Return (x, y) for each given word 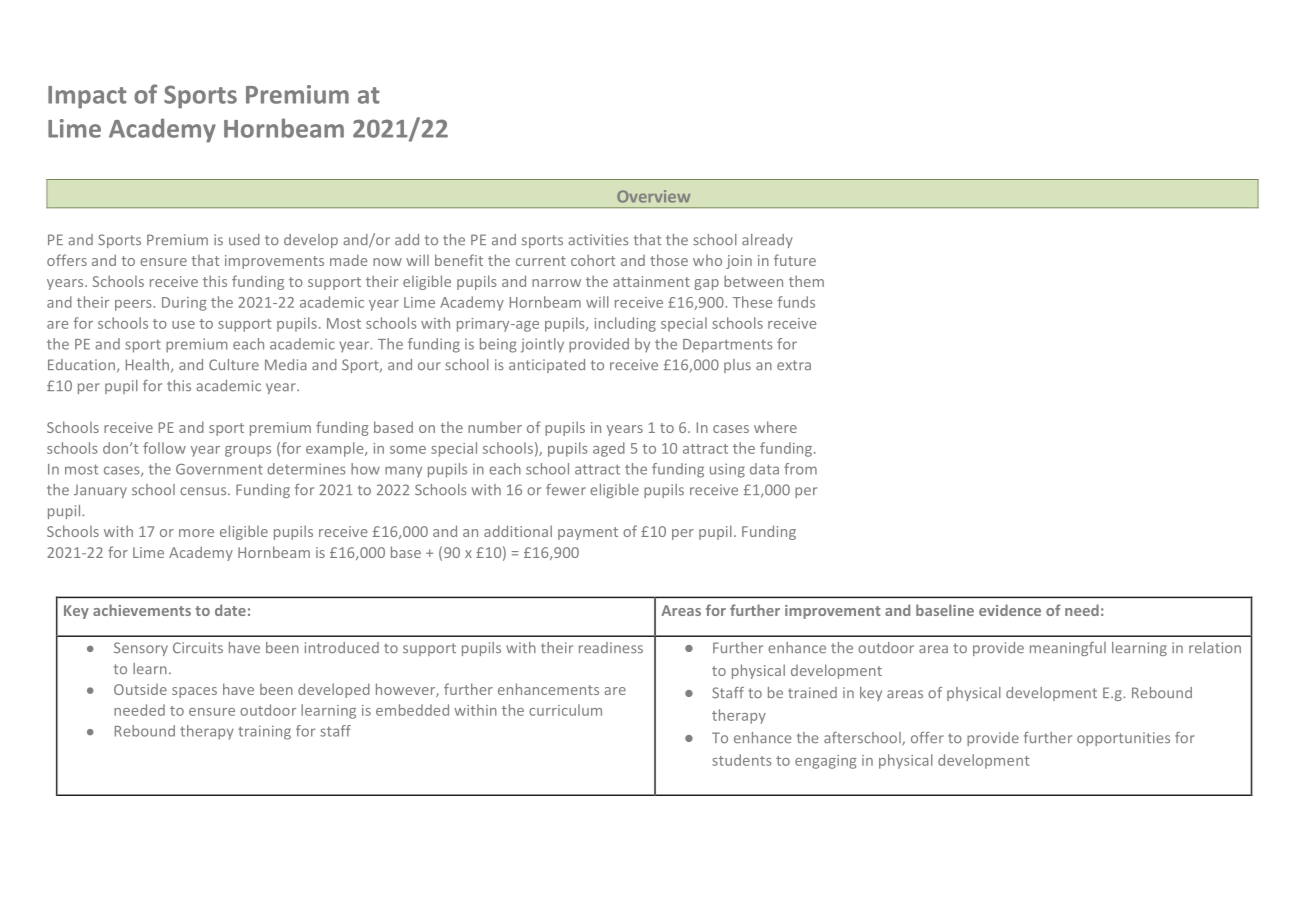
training (264, 732)
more (196, 533)
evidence (1010, 610)
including (625, 324)
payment (588, 533)
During (184, 304)
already (767, 241)
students (742, 760)
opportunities (1123, 739)
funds (796, 302)
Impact (87, 97)
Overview (653, 196)
